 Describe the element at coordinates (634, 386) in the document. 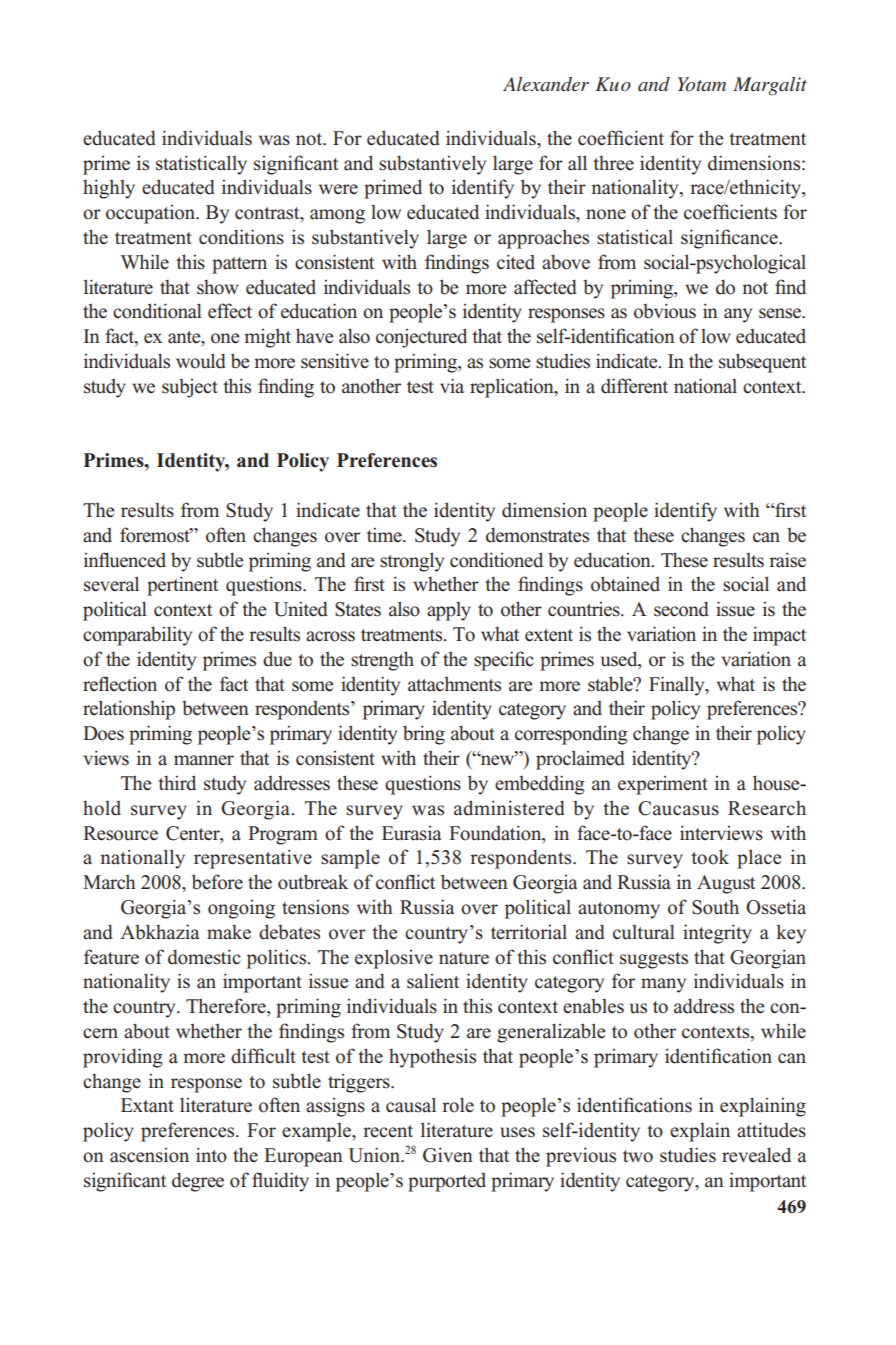

I see `different` at that location.
